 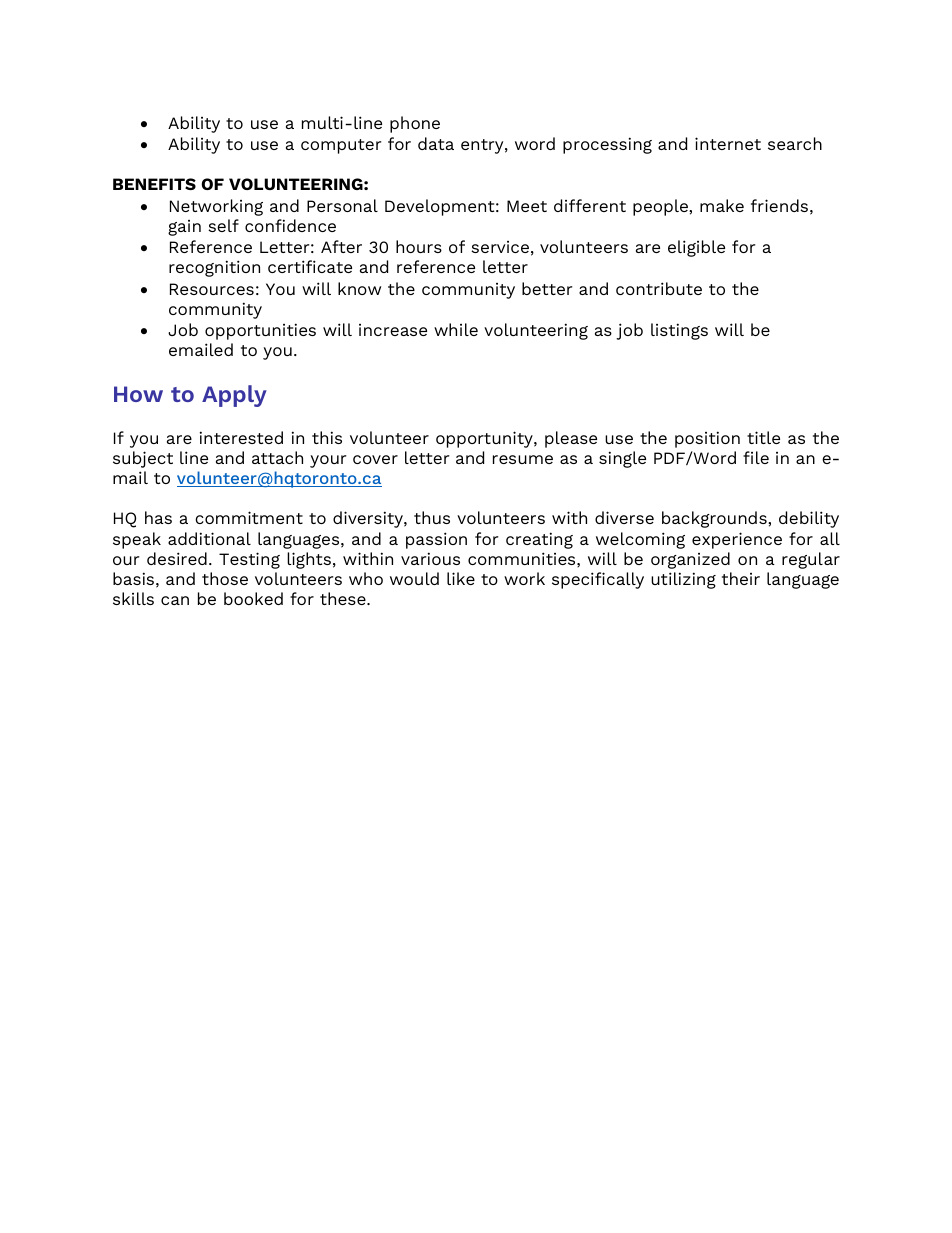 What do you see at coordinates (547, 288) in the screenshot?
I see `better` at bounding box center [547, 288].
